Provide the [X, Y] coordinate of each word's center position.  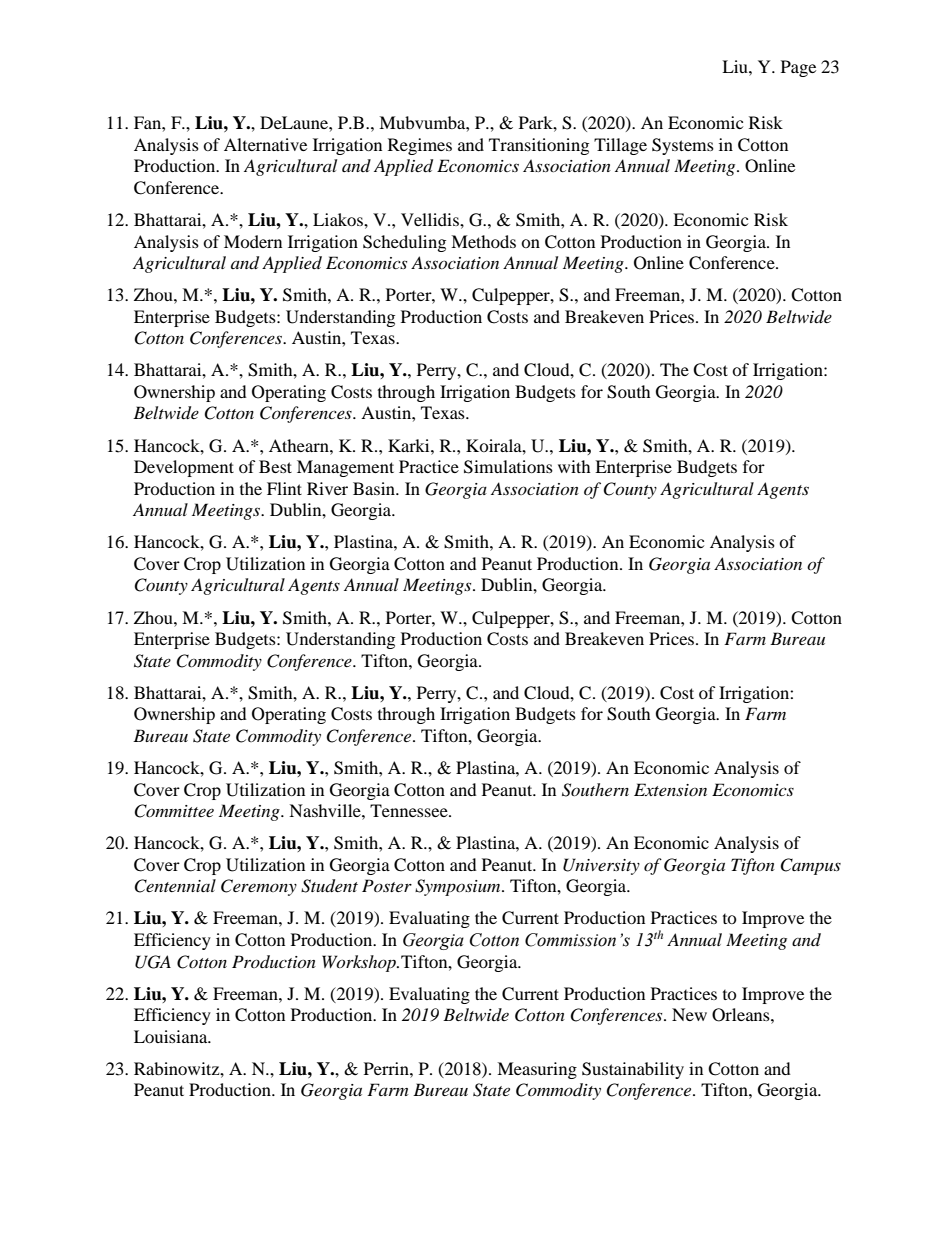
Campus [810, 866]
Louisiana [172, 1036]
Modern [253, 241]
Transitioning [539, 146]
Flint [284, 488]
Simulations [508, 467]
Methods [483, 241]
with [574, 466]
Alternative [265, 144]
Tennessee [410, 810]
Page [798, 68]
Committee [174, 811]
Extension [670, 789]
